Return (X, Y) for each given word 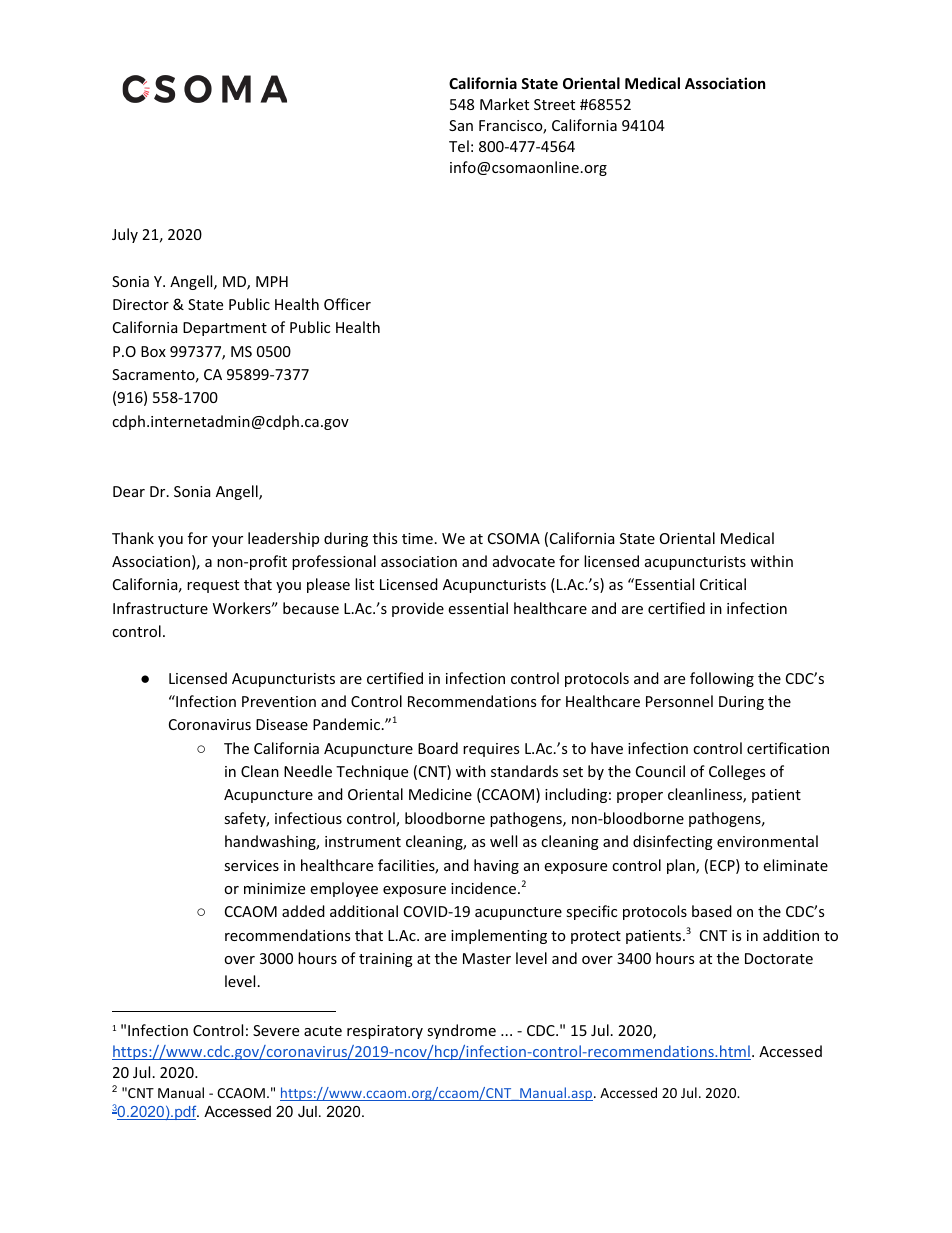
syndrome (461, 1031)
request (213, 586)
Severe (276, 1030)
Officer (347, 304)
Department (225, 329)
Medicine (440, 794)
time (417, 538)
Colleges (737, 772)
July (125, 235)
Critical (723, 584)
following (722, 679)
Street (554, 104)
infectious (308, 818)
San (461, 125)
